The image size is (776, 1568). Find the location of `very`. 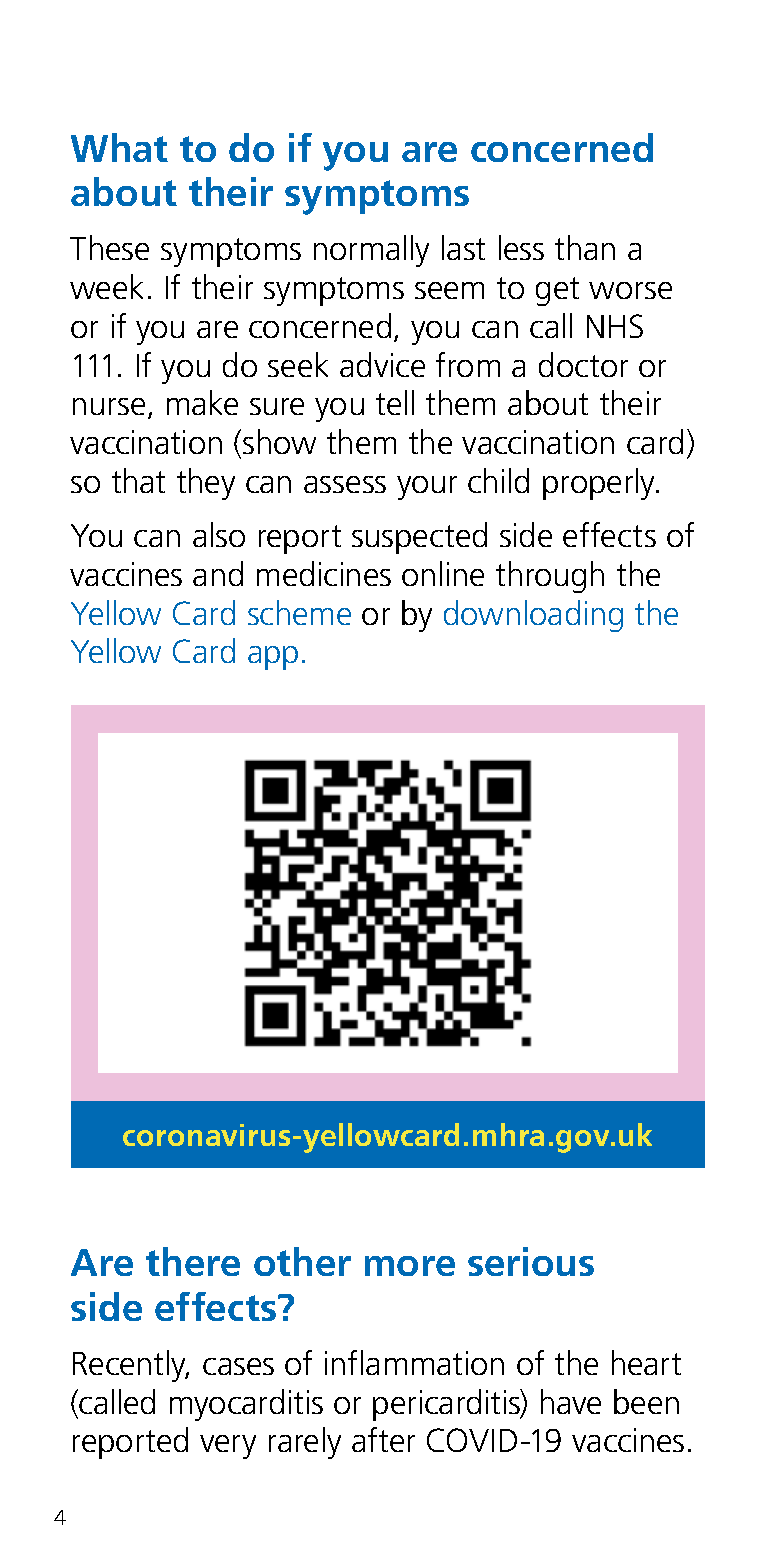

very is located at coordinates (228, 1447).
